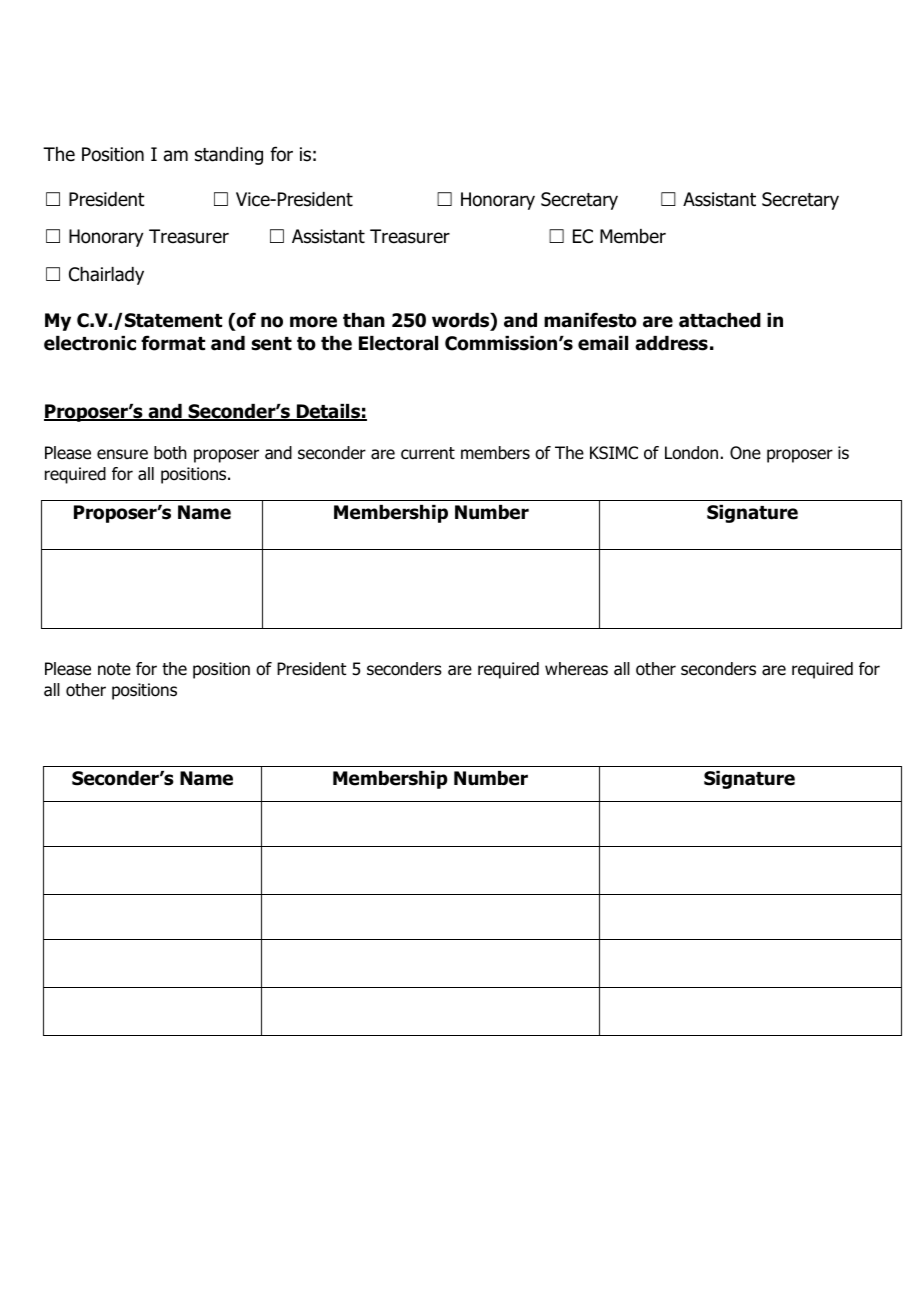 This document has width=924, height=1308. Describe the element at coordinates (364, 320) in the document. I see `than` at that location.
